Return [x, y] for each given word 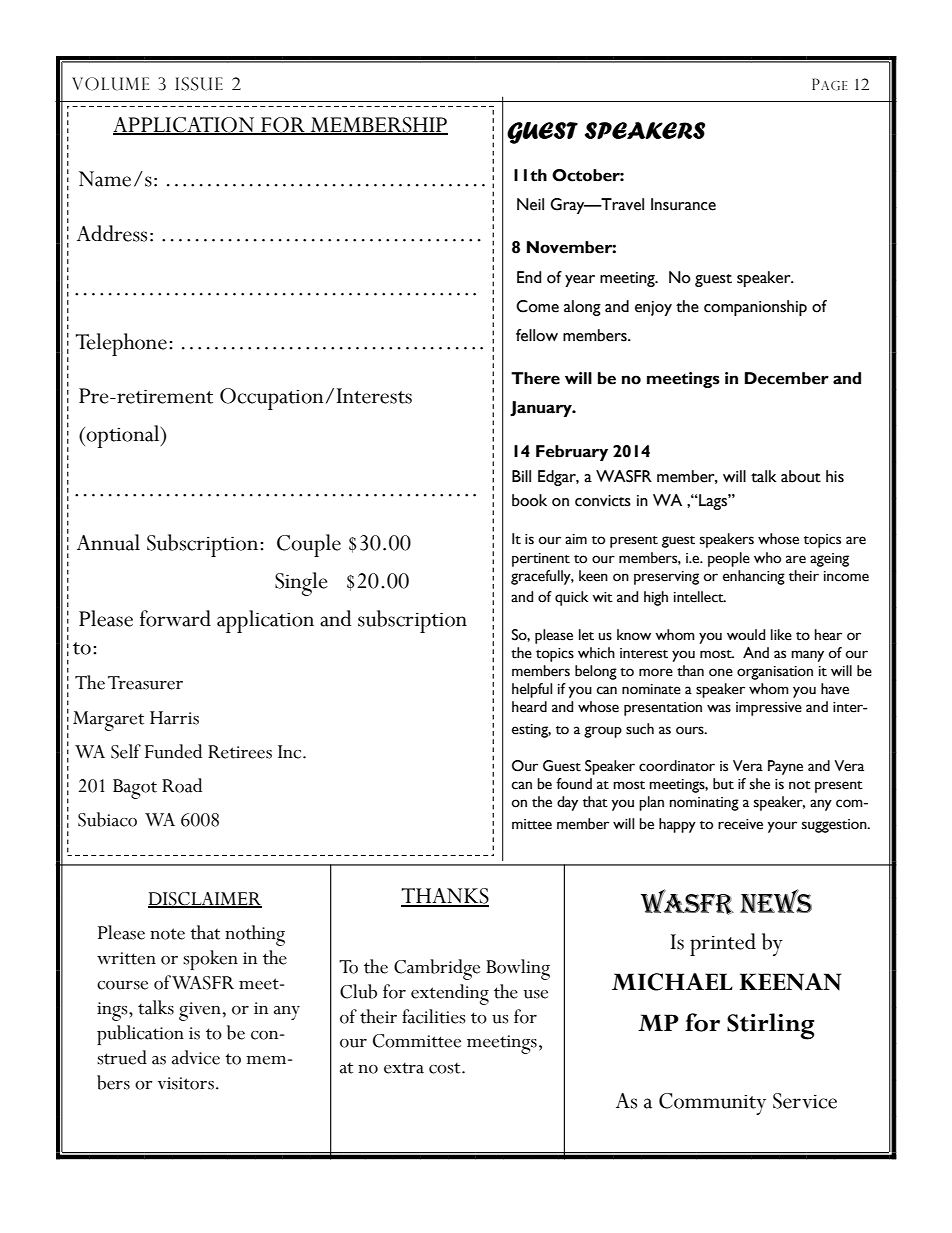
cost [446, 1068]
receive [740, 824]
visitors [186, 1083]
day [567, 803]
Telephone [121, 344]
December [787, 378]
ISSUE [199, 84]
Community [712, 1104]
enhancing [754, 577]
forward [175, 618]
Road [182, 785]
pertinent [541, 560]
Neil [530, 204]
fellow [537, 335]
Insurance [683, 204]
